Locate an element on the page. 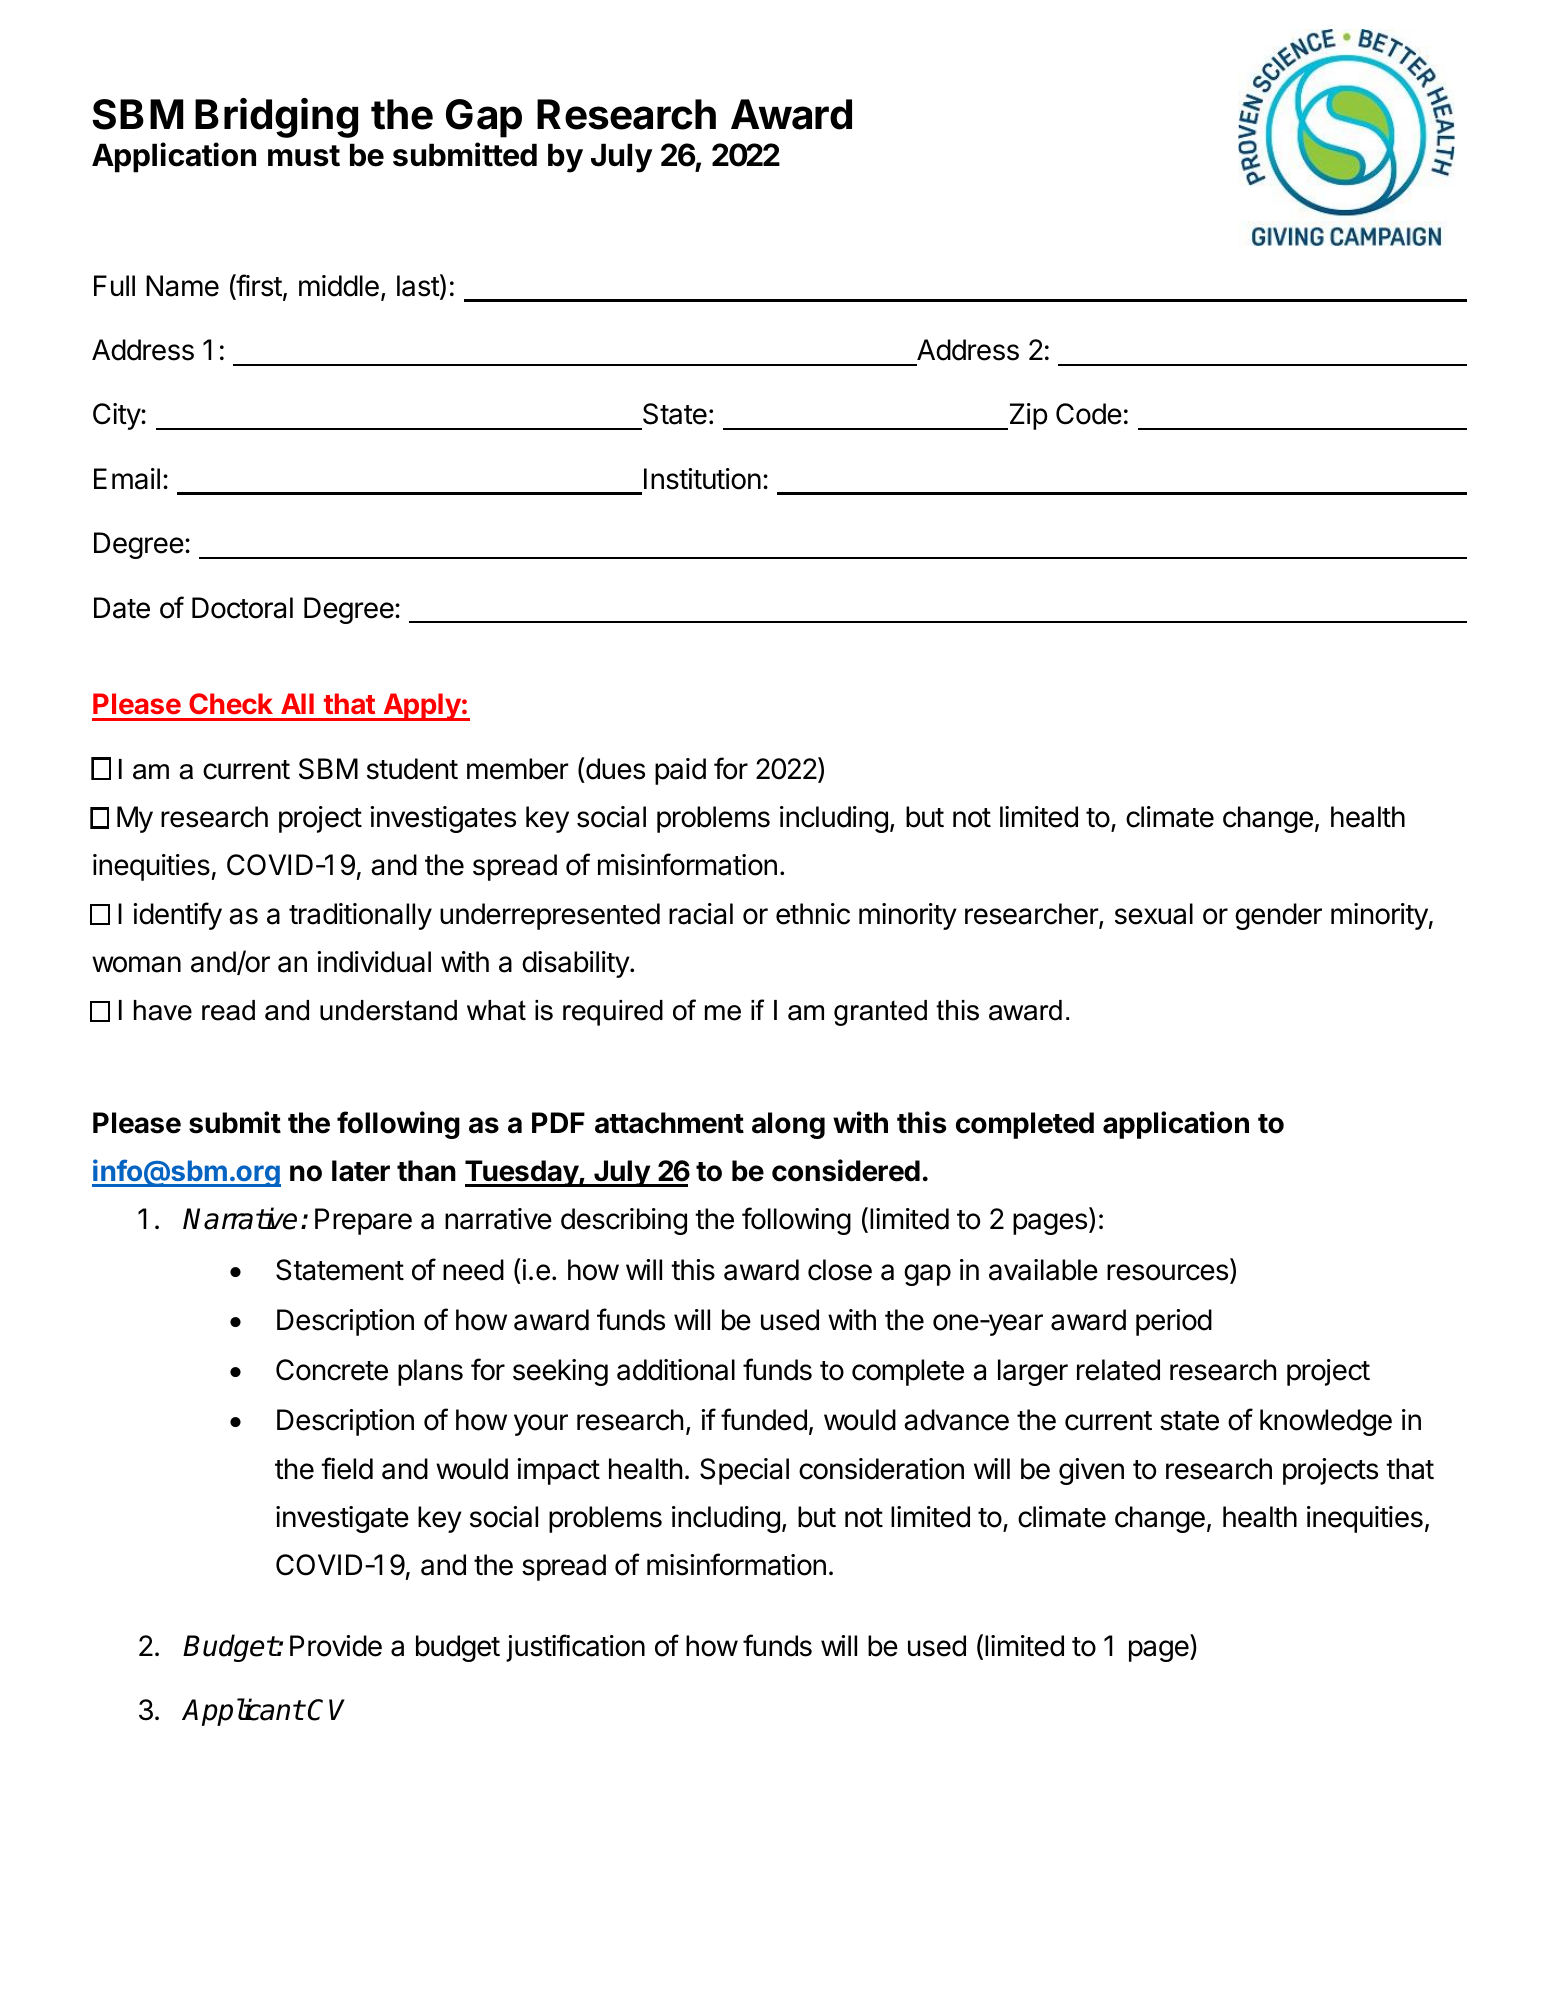  Doctoral is located at coordinates (242, 608).
